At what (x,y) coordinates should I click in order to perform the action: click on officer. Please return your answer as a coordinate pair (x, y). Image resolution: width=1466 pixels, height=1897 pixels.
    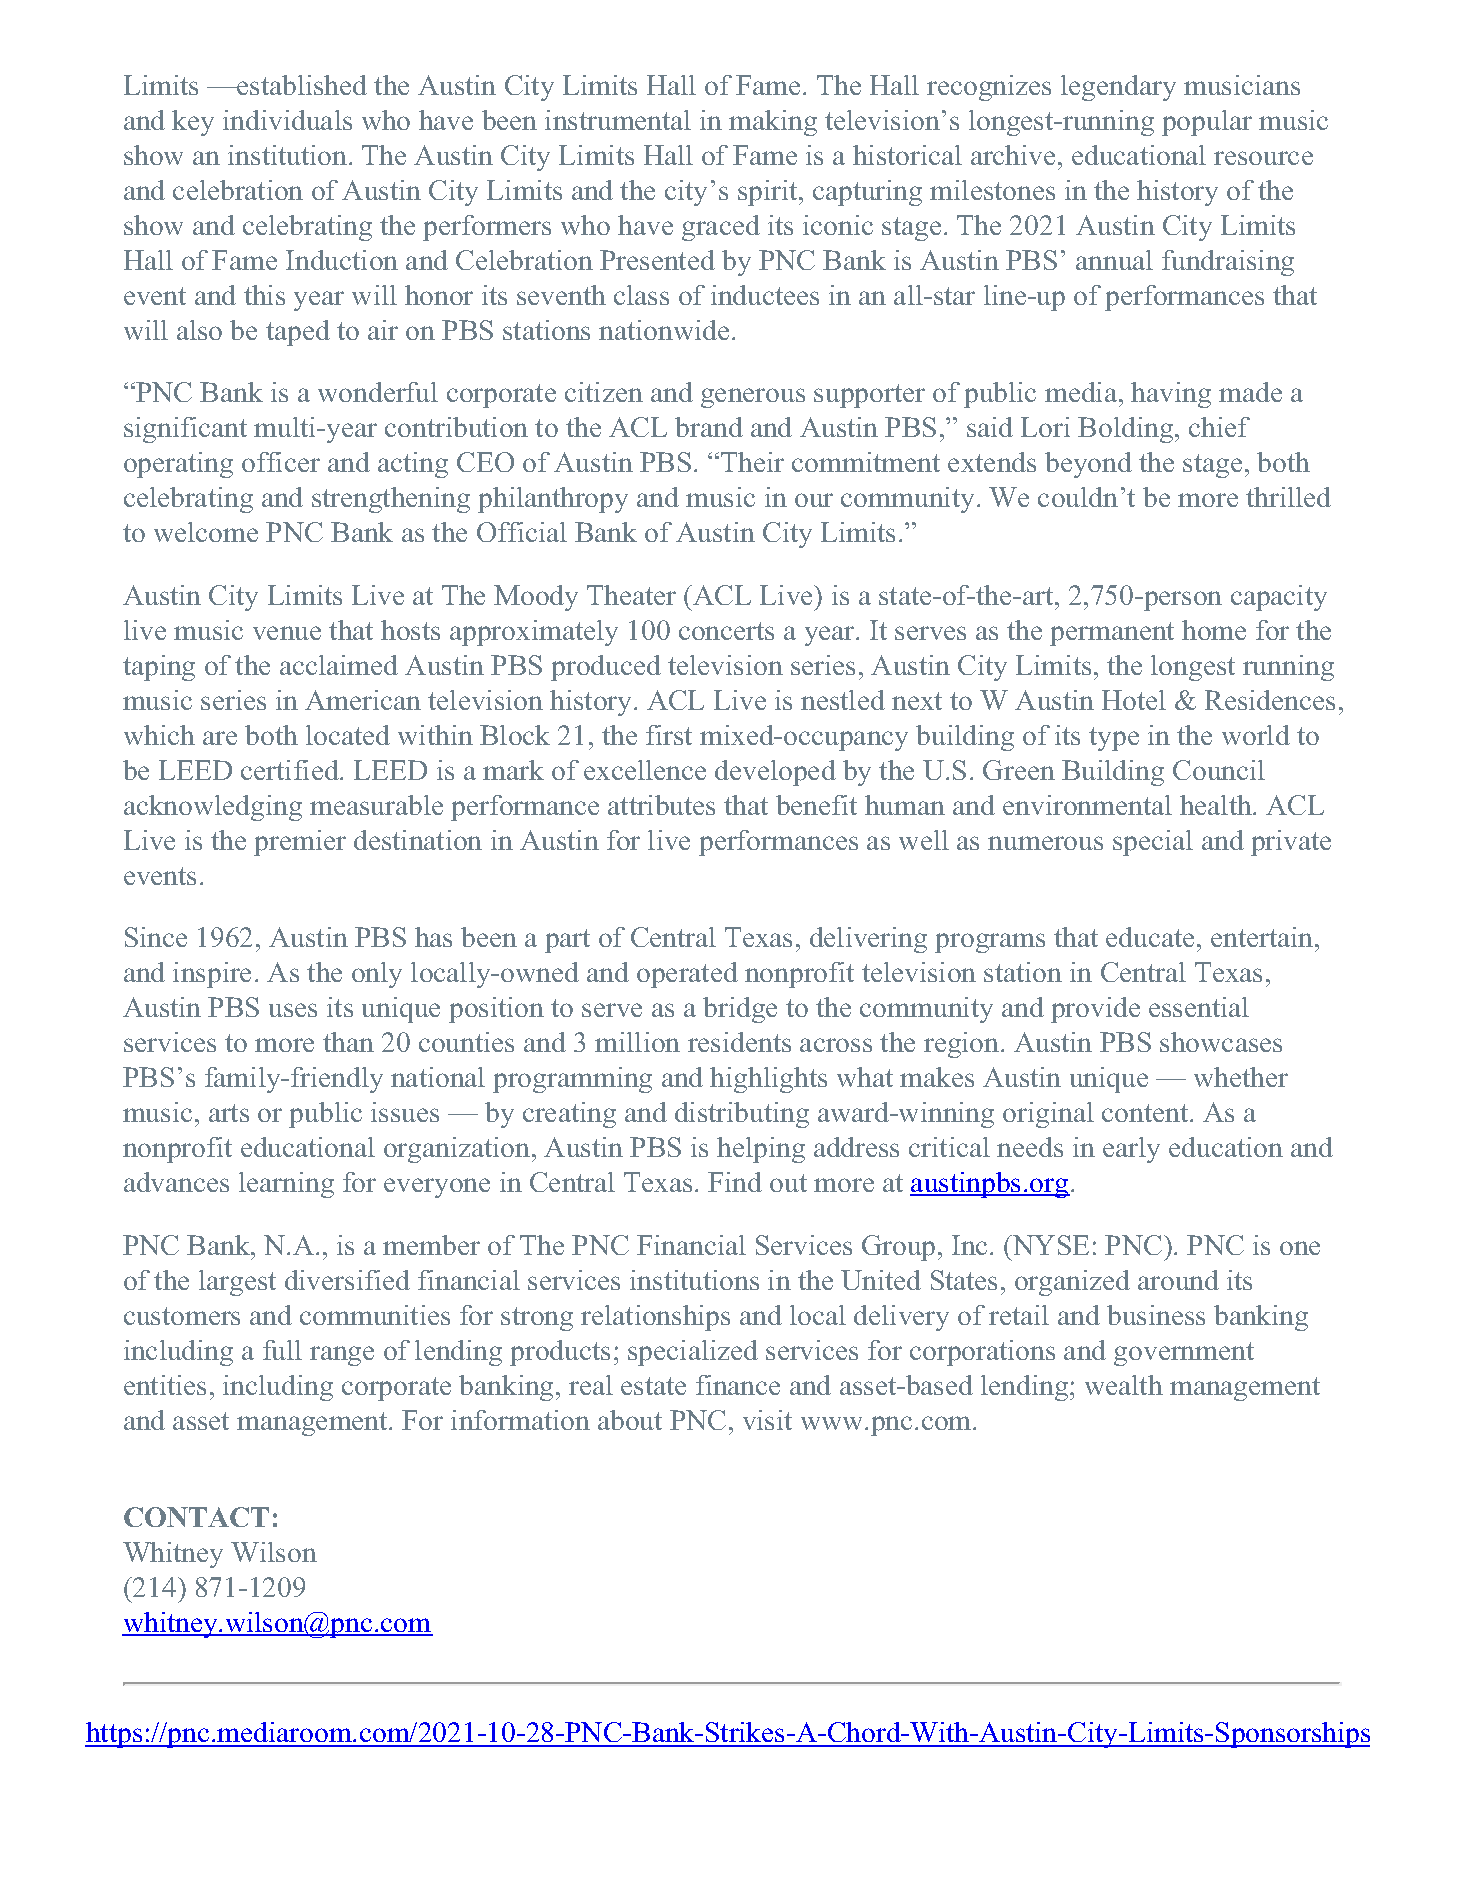
    Looking at the image, I should click on (281, 462).
